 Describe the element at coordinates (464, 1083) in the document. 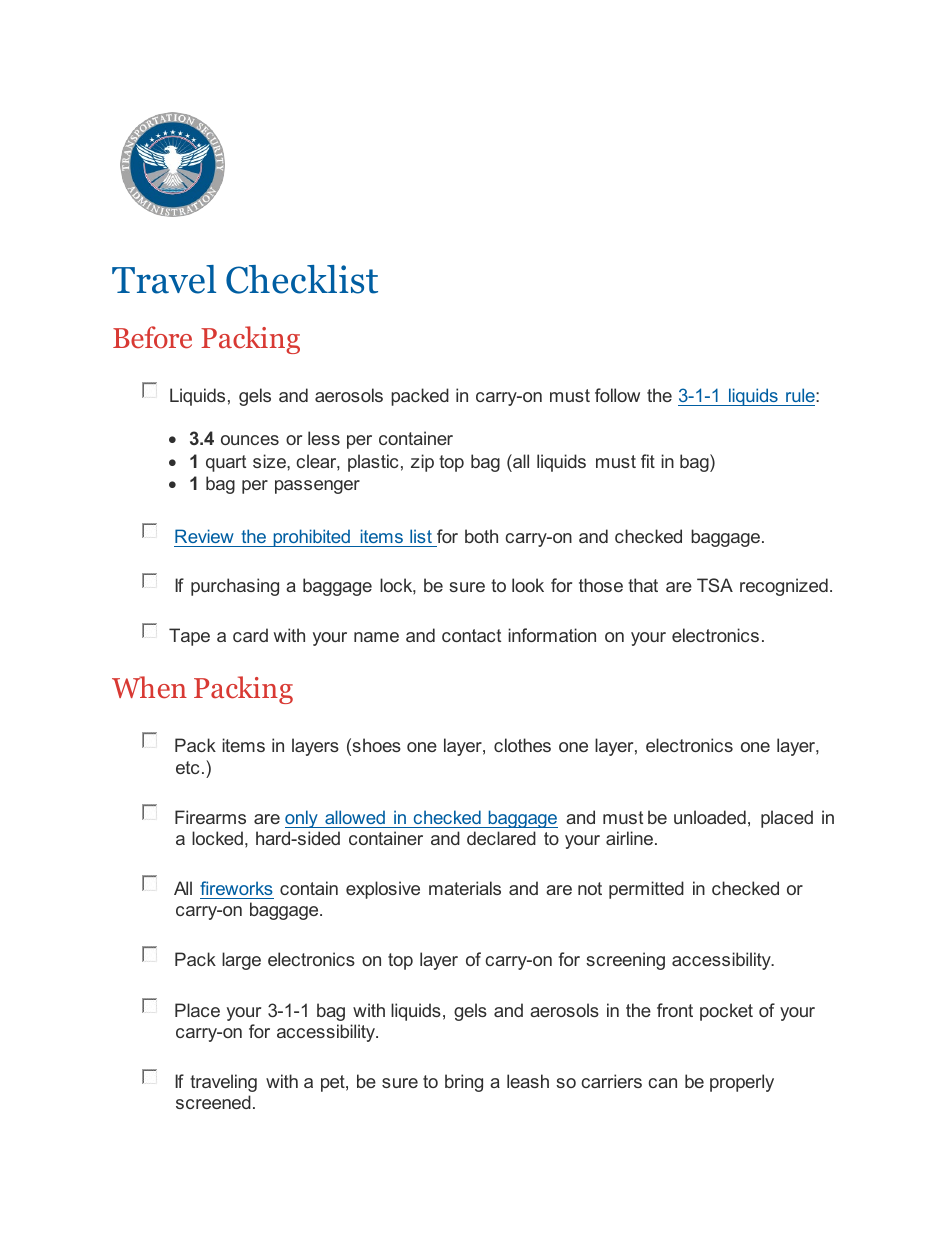

I see `bring` at that location.
